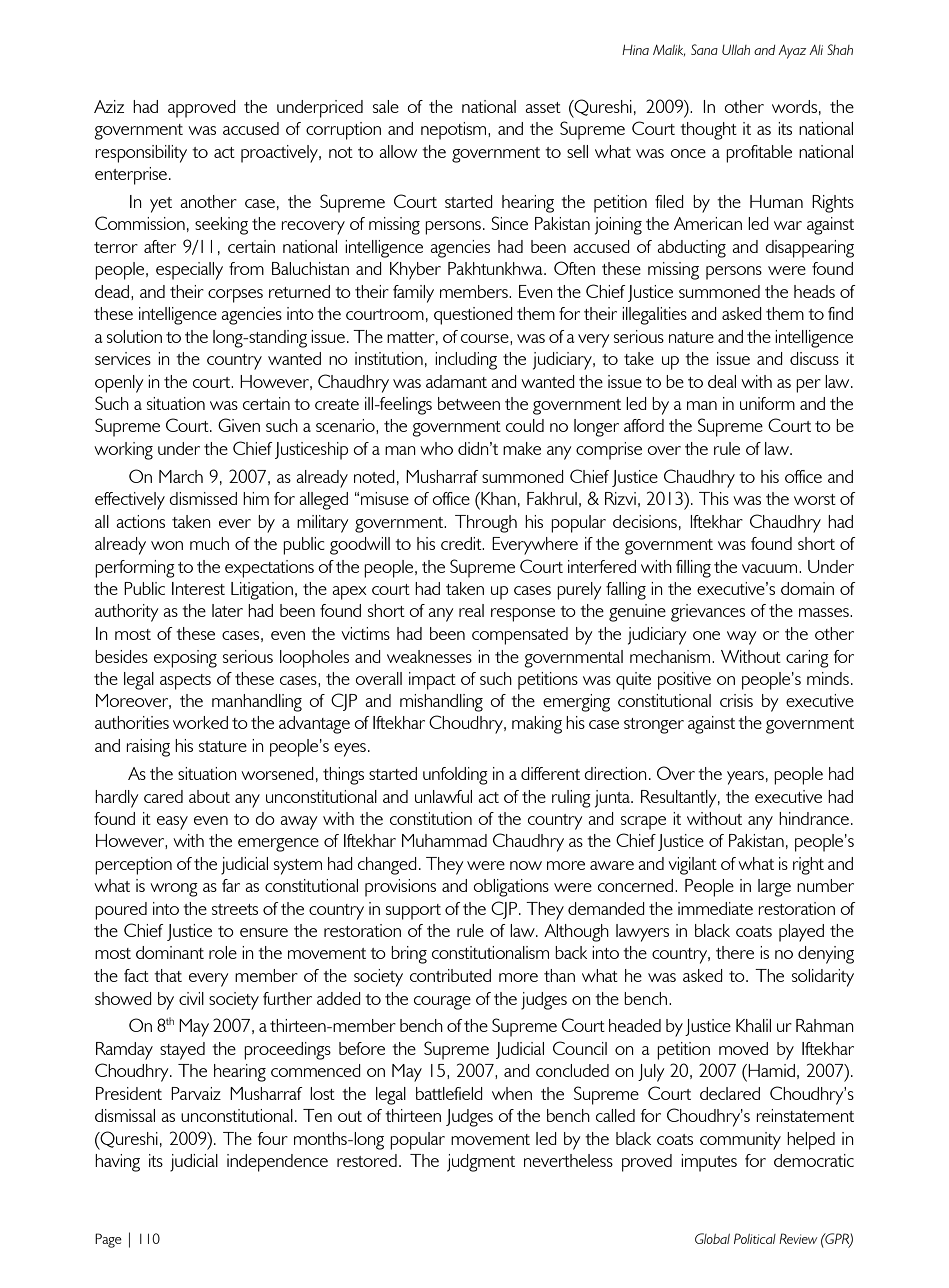 This image has height=1288, width=949. I want to click on This, so click(714, 498).
